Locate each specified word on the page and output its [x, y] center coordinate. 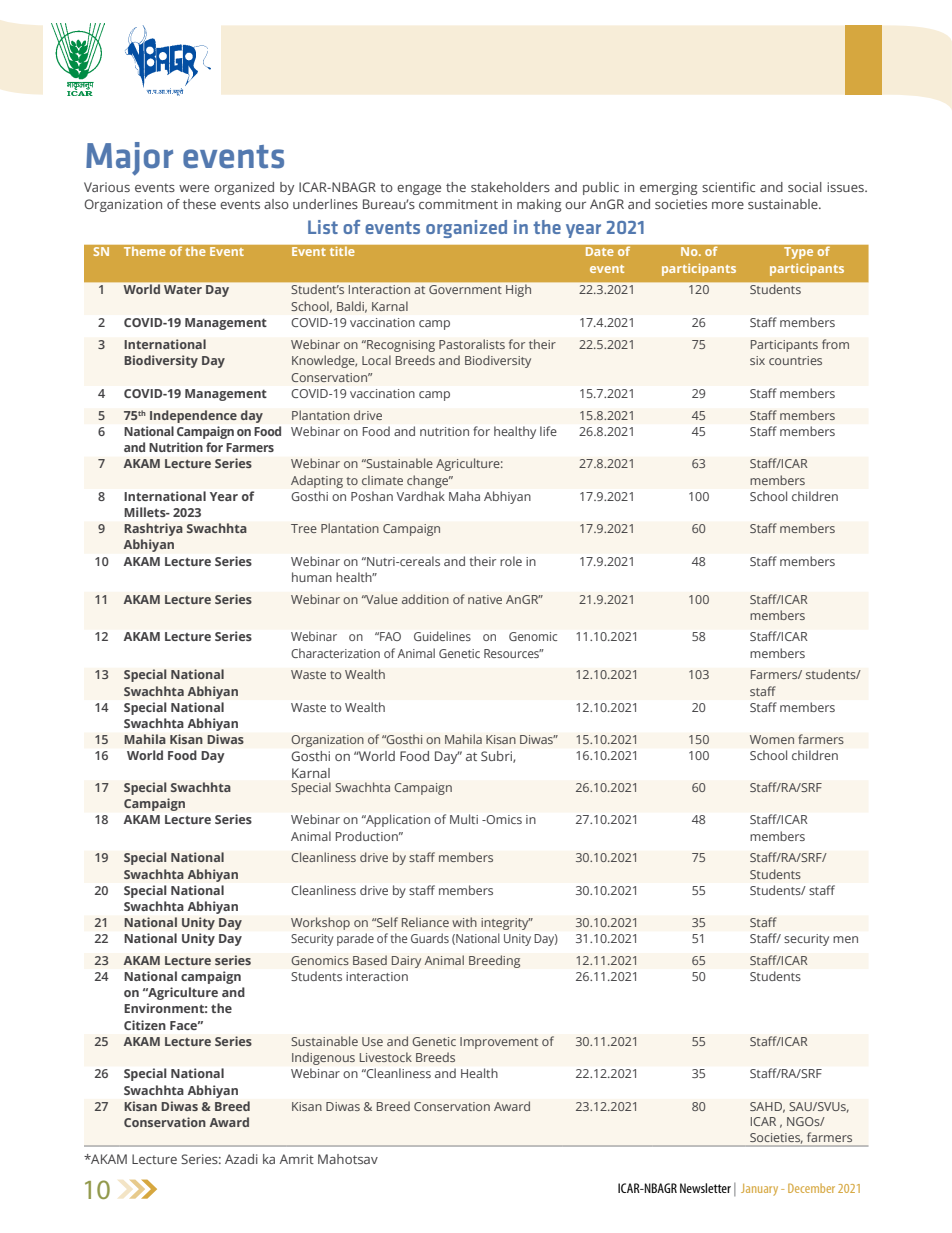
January [759, 1190]
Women [772, 739]
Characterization [335, 653]
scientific [728, 187]
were [194, 188]
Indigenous [323, 1058]
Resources [513, 653]
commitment [458, 204]
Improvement [499, 1043]
